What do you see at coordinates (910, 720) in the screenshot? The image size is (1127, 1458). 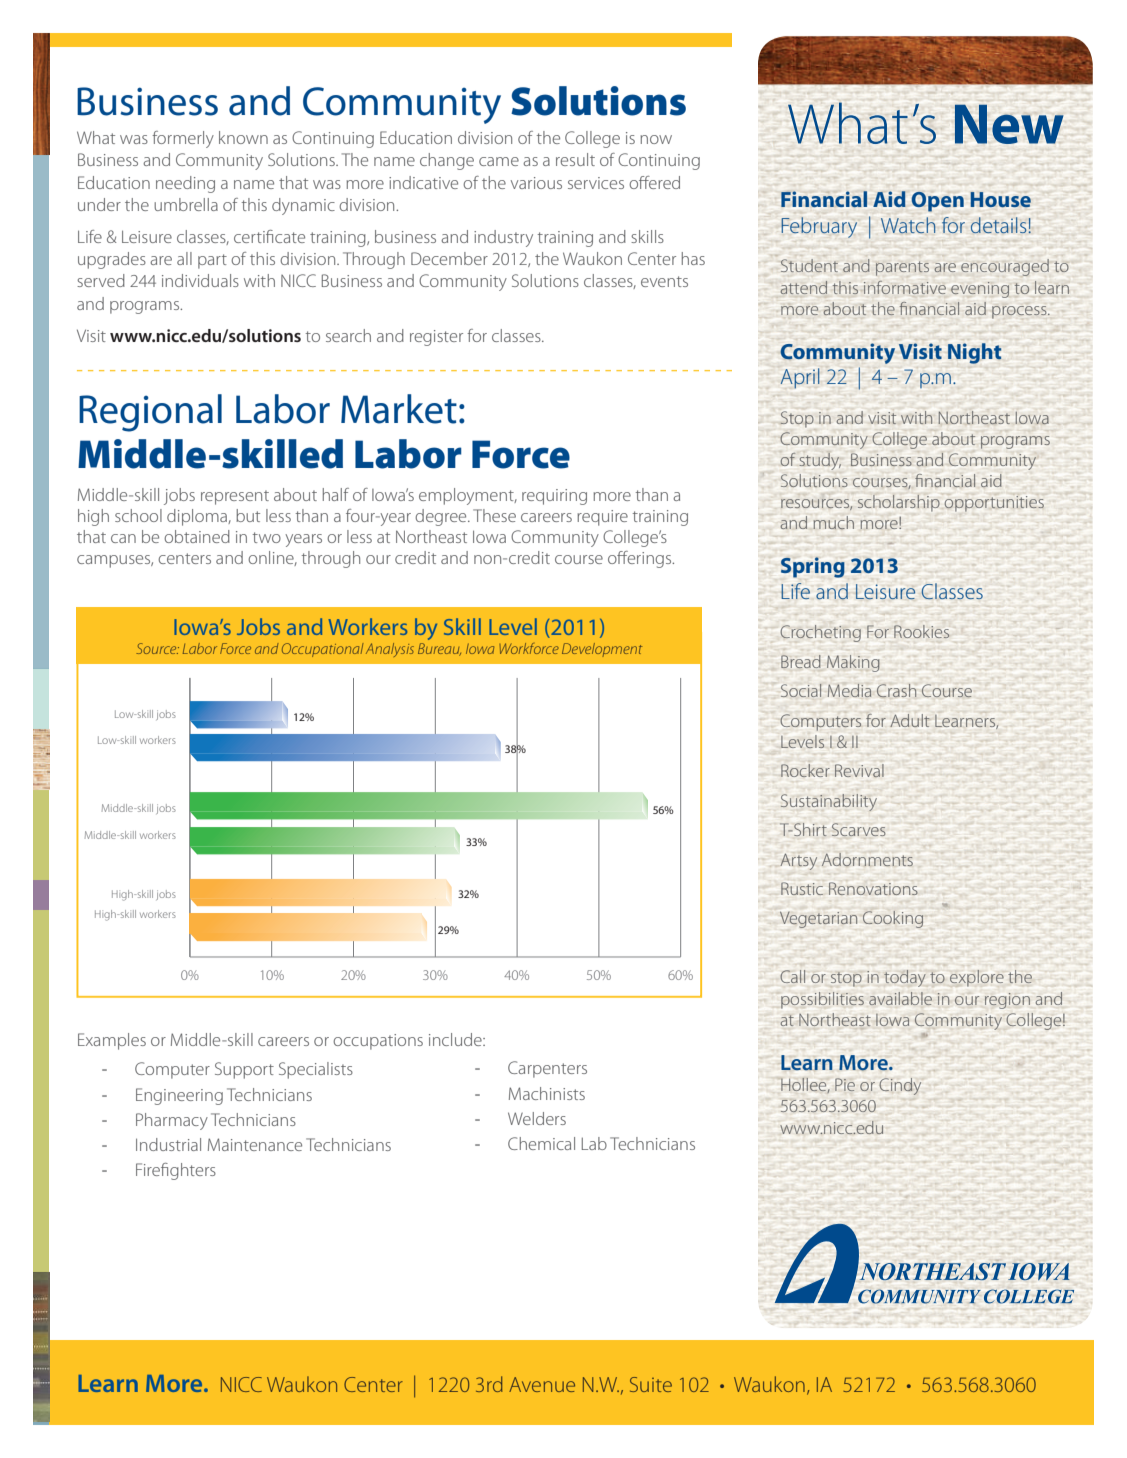 I see `Adult` at bounding box center [910, 720].
